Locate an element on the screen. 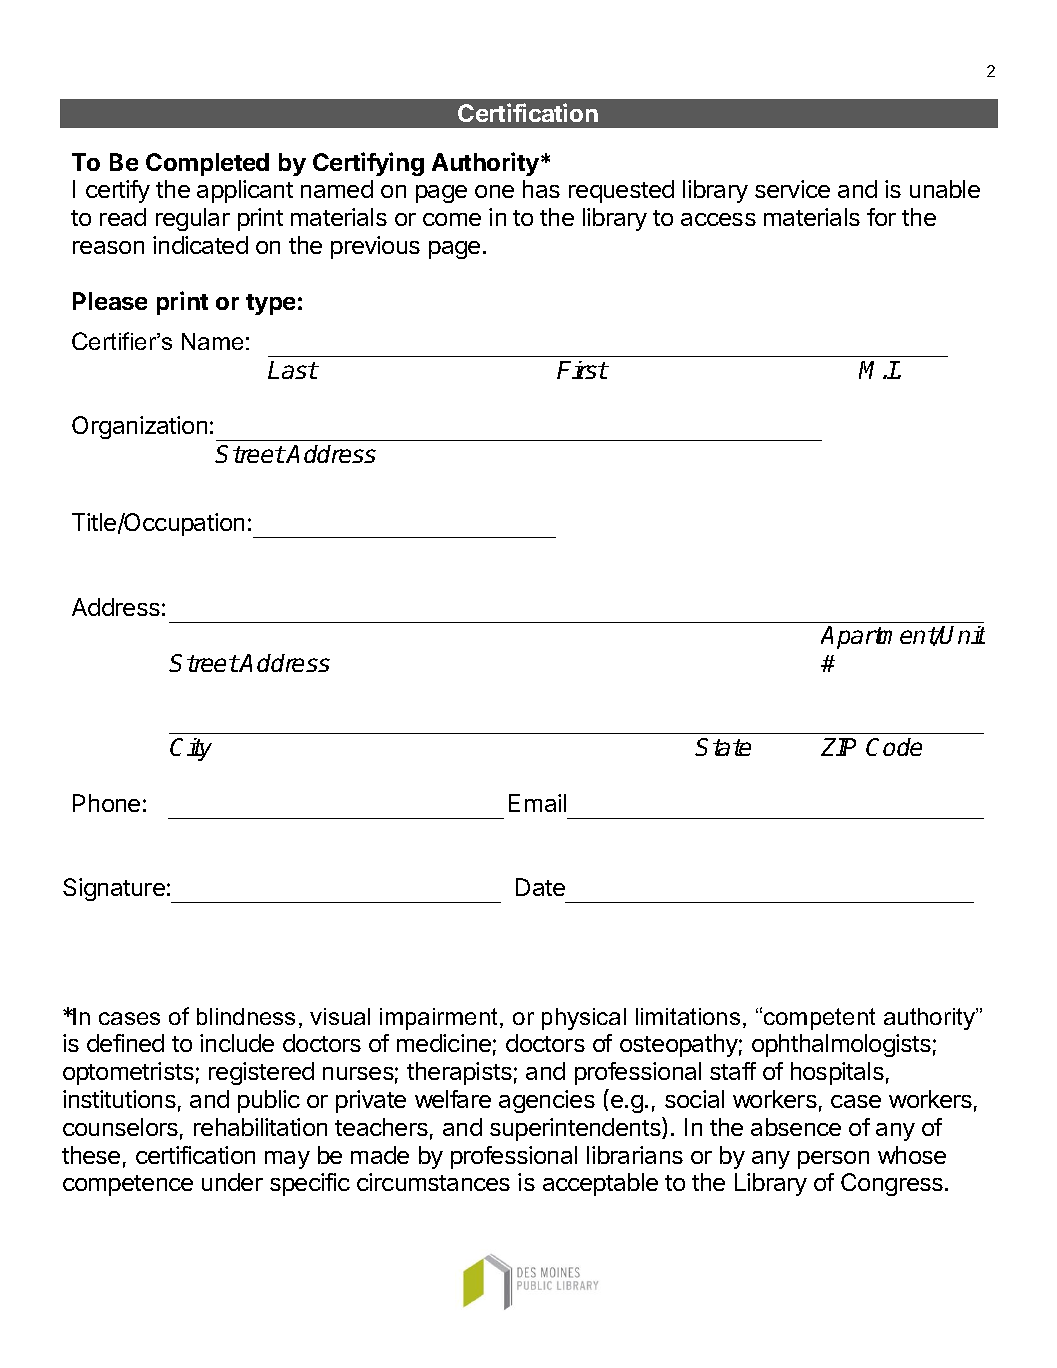 The image size is (1057, 1368). ZIP is located at coordinates (838, 747).
